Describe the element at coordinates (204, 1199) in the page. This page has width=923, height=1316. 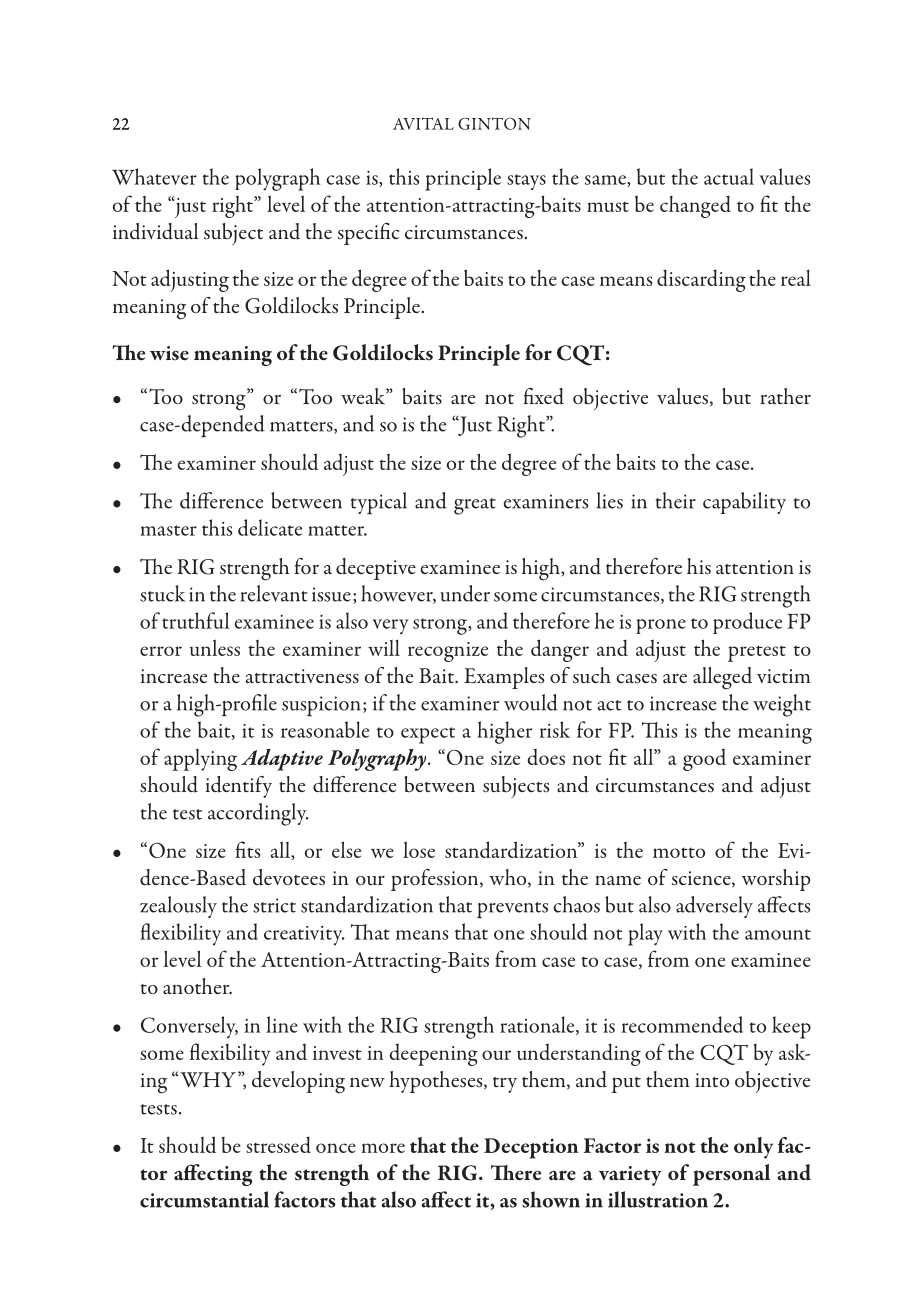
I see `circumstantial` at that location.
